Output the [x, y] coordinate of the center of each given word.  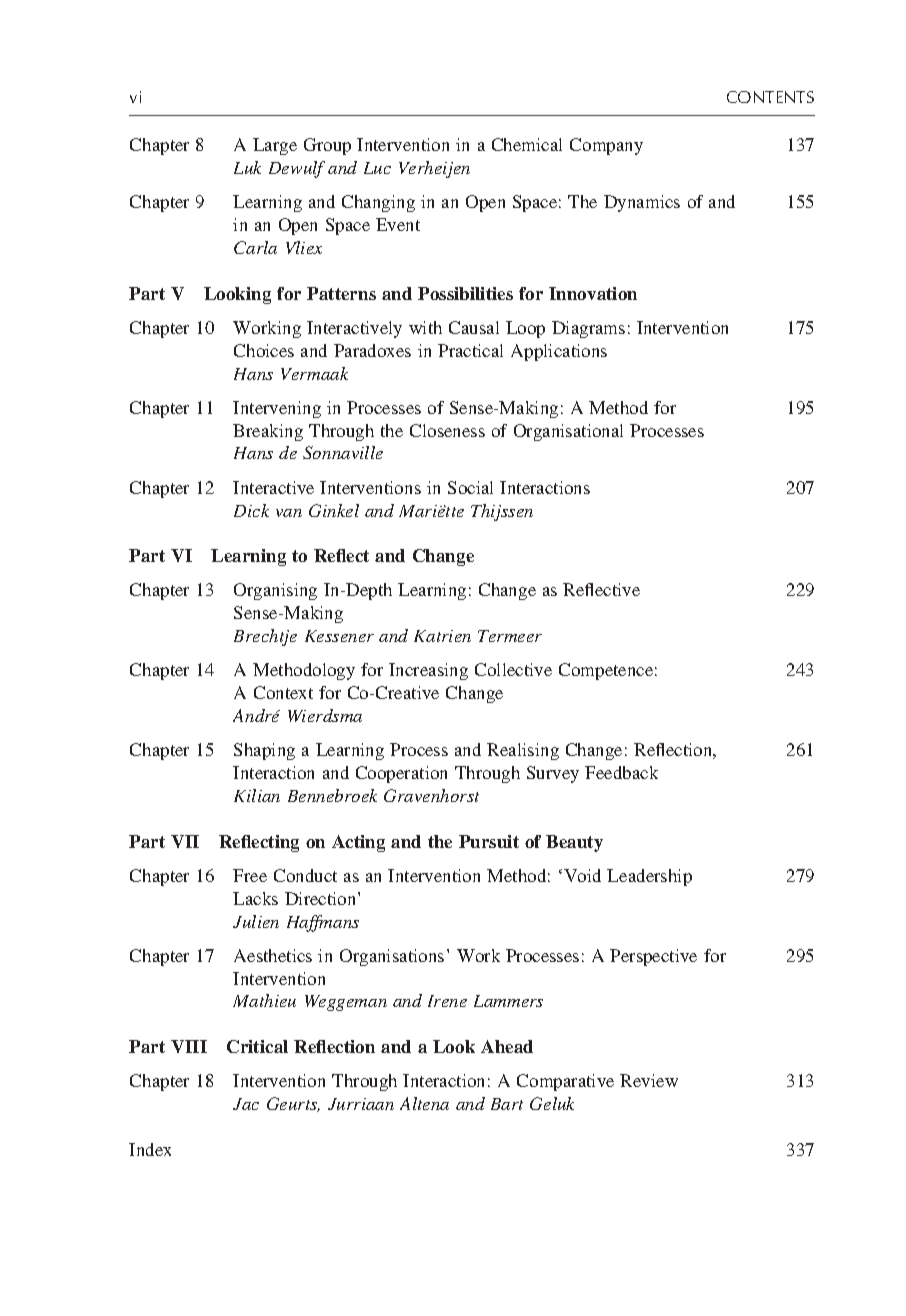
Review [649, 1080]
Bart [507, 1104]
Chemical [527, 144]
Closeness [447, 430]
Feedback [621, 772]
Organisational [568, 432]
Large [275, 146]
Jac [246, 1104]
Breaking [268, 432]
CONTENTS [770, 97]
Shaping [264, 751]
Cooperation [401, 774]
